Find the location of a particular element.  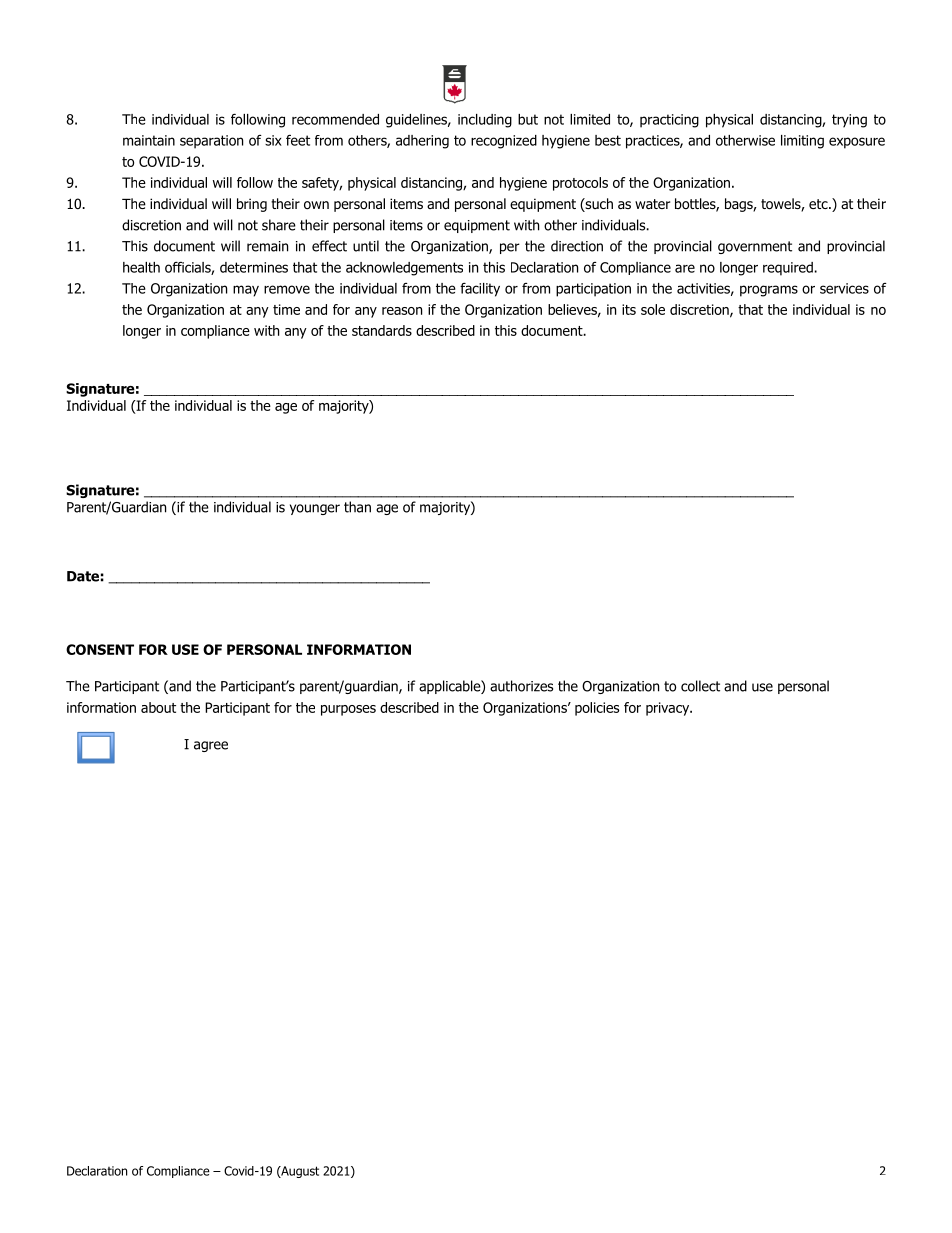

acknowledgements is located at coordinates (404, 269).
